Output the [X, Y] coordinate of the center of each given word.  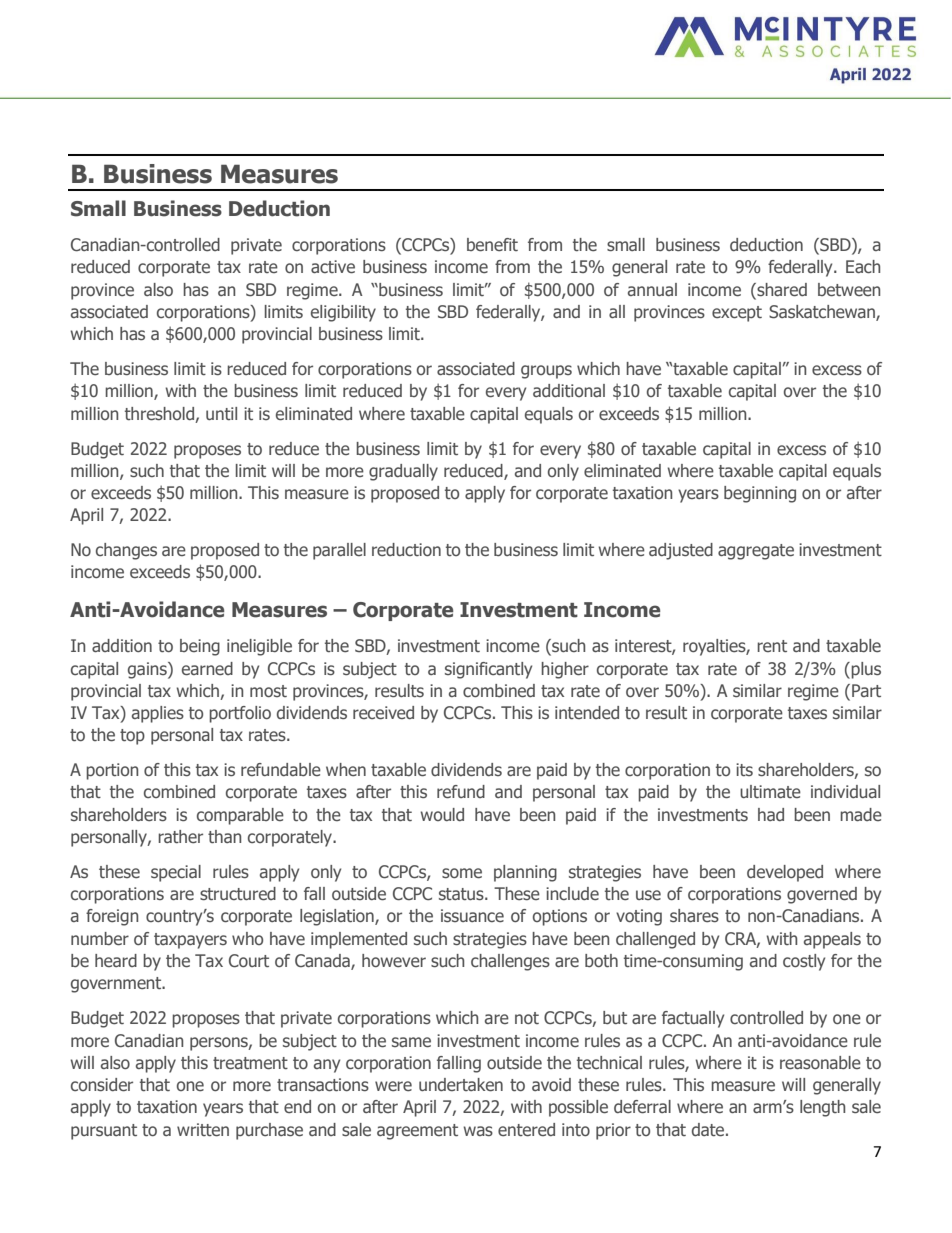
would [442, 814]
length [822, 1108]
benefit [492, 245]
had [771, 814]
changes [126, 551]
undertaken [461, 1085]
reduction [406, 550]
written [203, 1130]
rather [180, 837]
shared [781, 290]
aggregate [756, 552]
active [333, 267]
